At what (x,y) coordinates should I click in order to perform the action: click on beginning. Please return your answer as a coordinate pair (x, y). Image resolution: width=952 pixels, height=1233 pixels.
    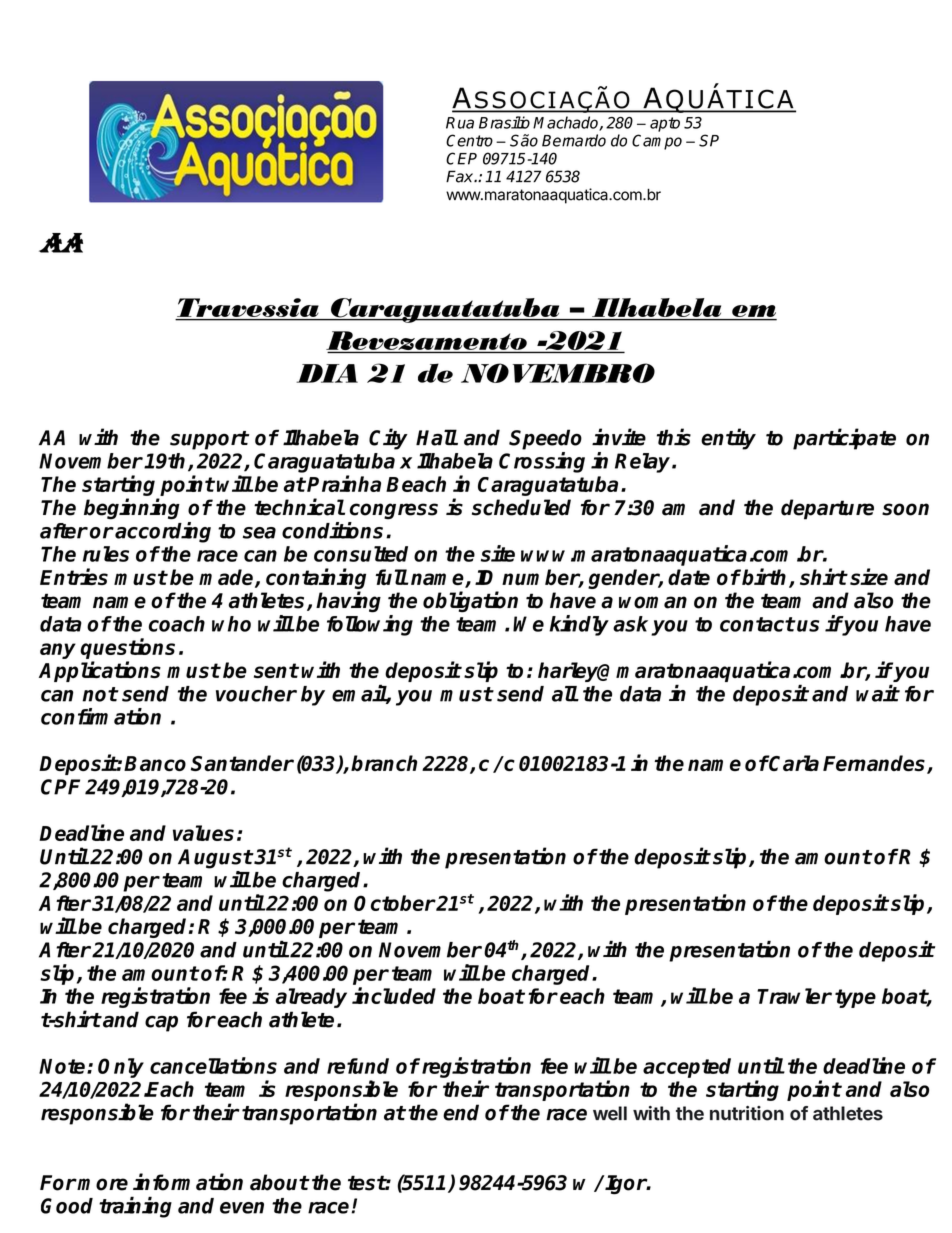
    Looking at the image, I should click on (132, 509).
